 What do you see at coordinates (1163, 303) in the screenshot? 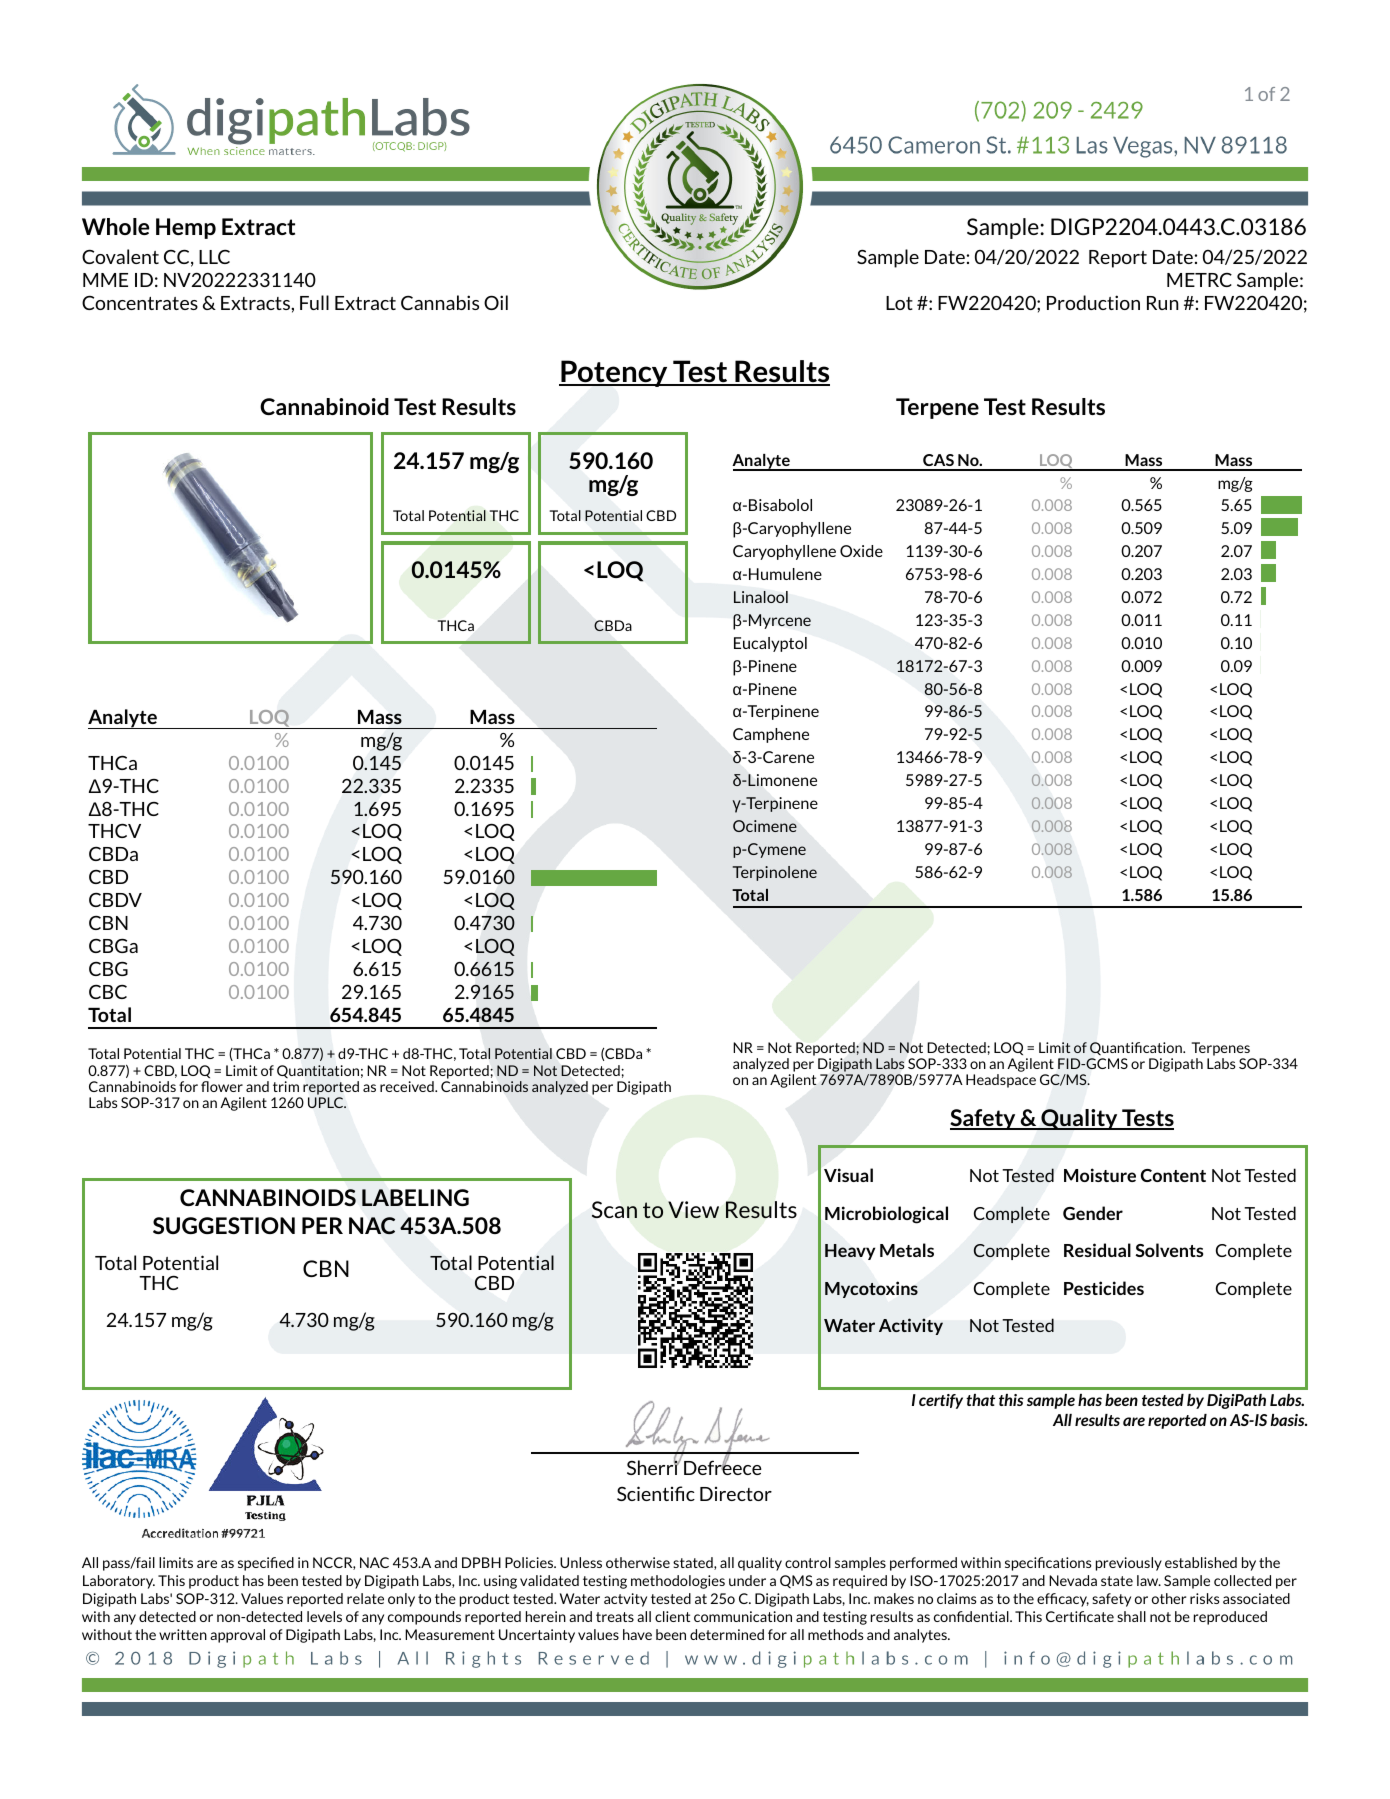
I see `Run` at bounding box center [1163, 303].
